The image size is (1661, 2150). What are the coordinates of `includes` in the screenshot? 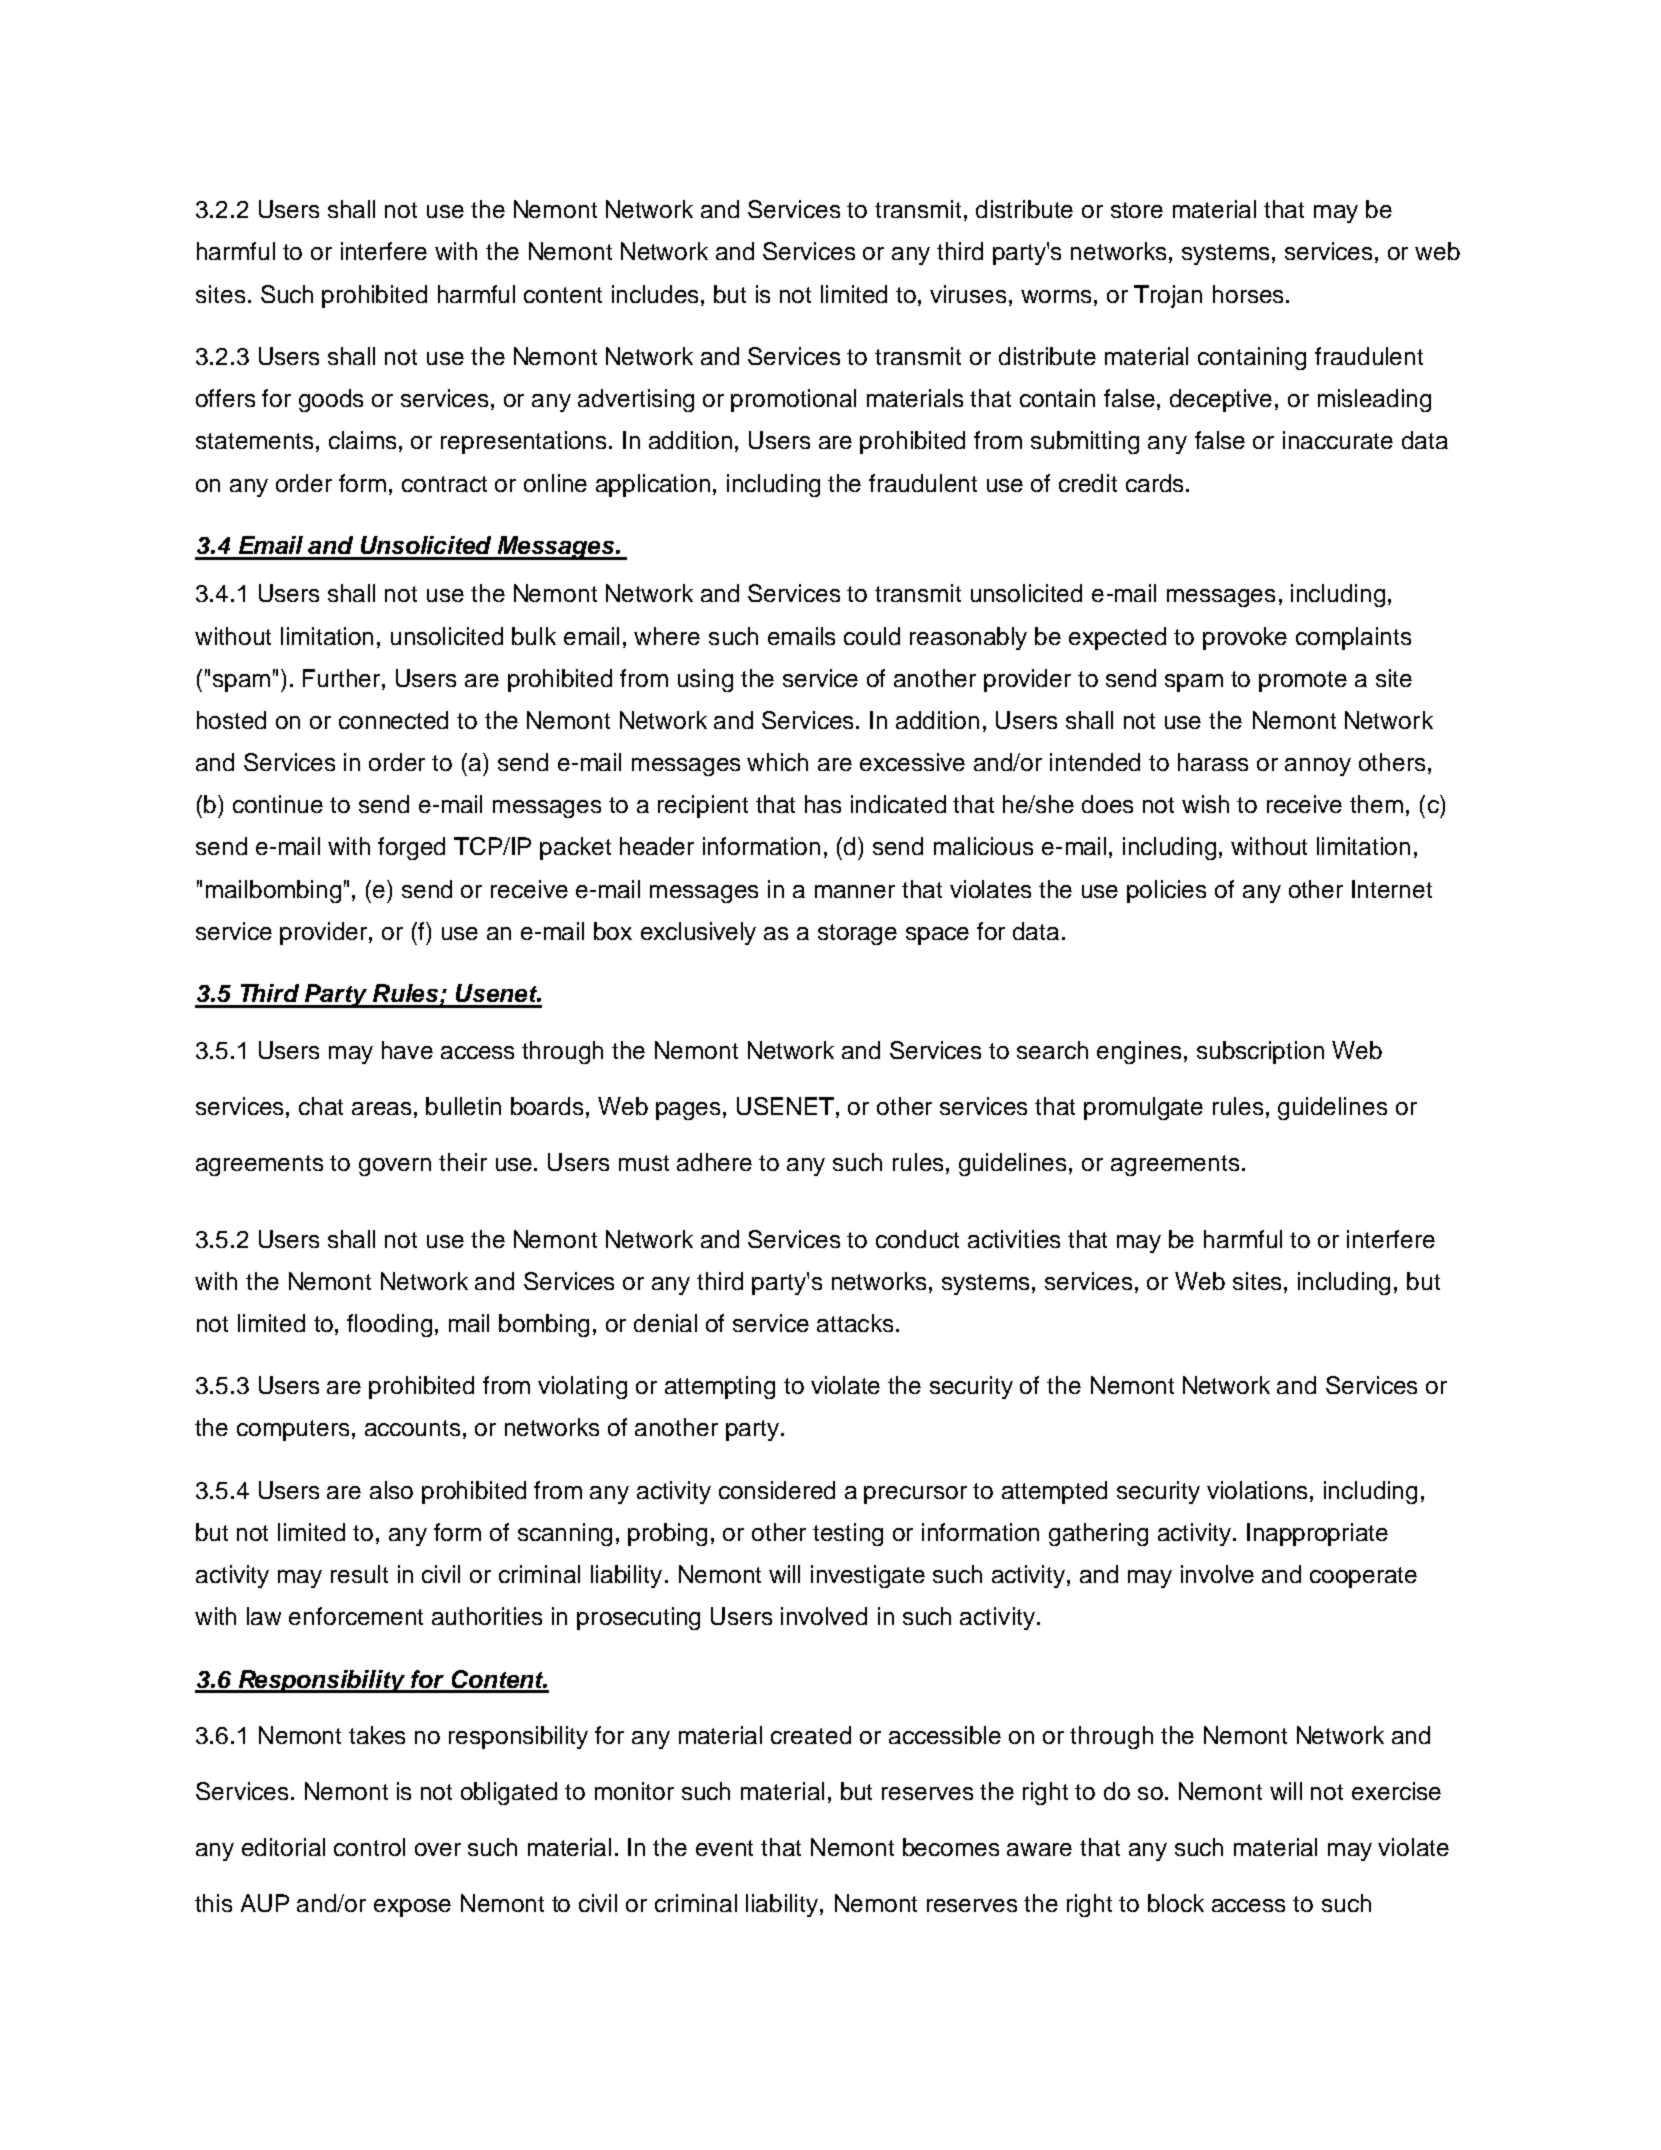 It's located at (657, 294).
